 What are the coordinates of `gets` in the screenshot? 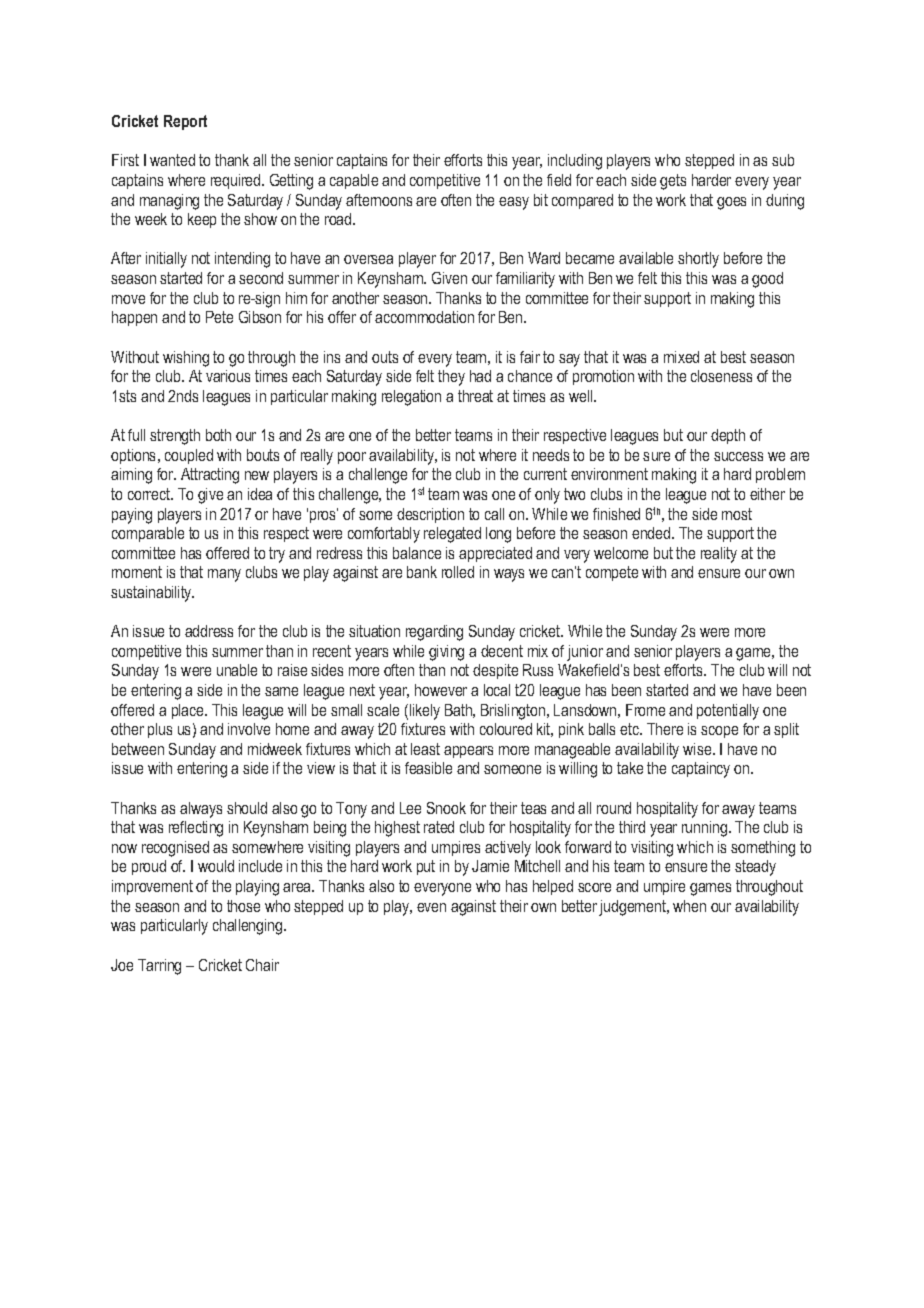 It's located at (673, 182).
